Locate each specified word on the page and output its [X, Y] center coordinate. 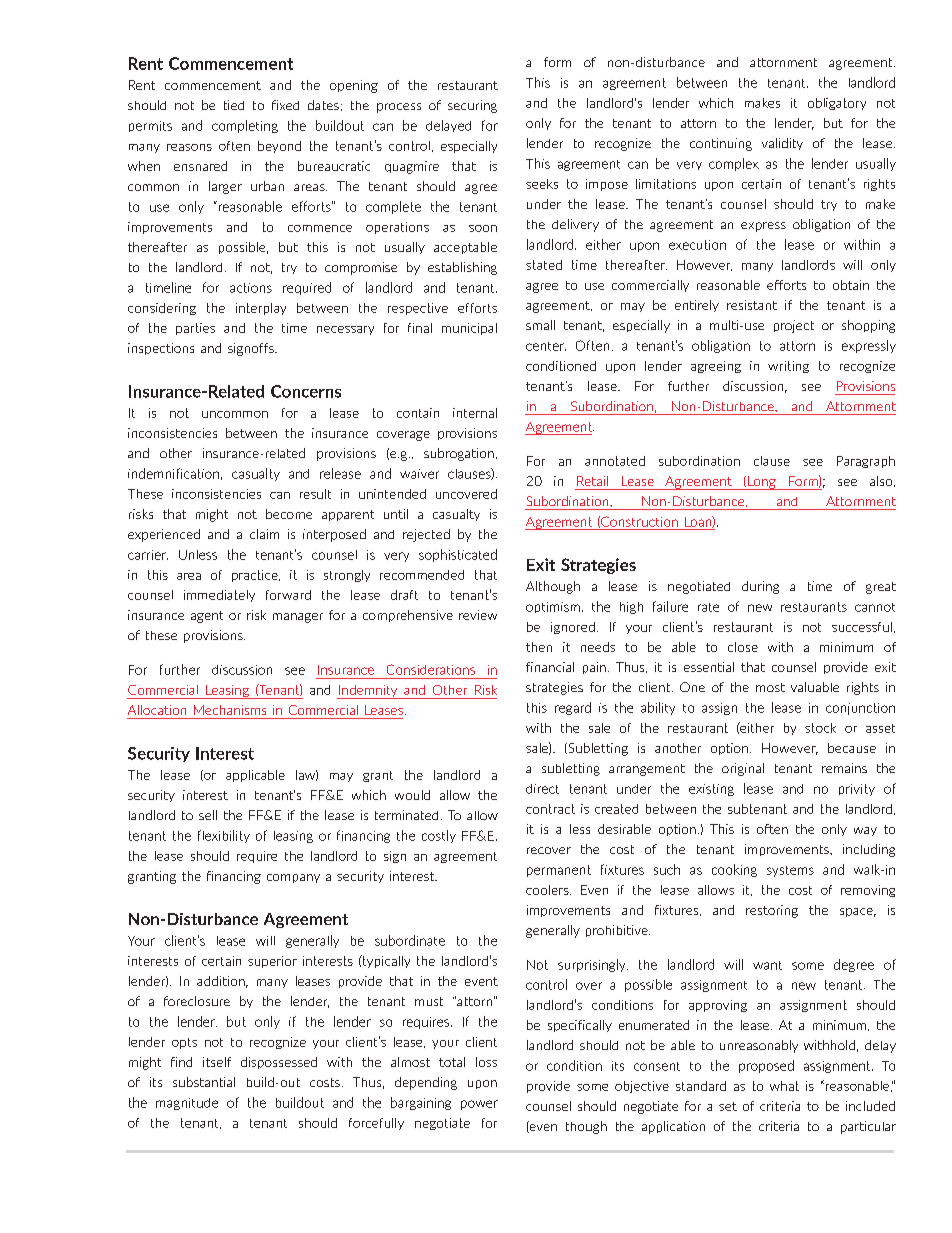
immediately [219, 596]
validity [782, 144]
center [546, 346]
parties [195, 329]
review [478, 615]
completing [245, 126]
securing [472, 106]
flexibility [224, 836]
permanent [559, 871]
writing [788, 367]
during [760, 587]
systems [790, 871]
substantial [204, 1082]
